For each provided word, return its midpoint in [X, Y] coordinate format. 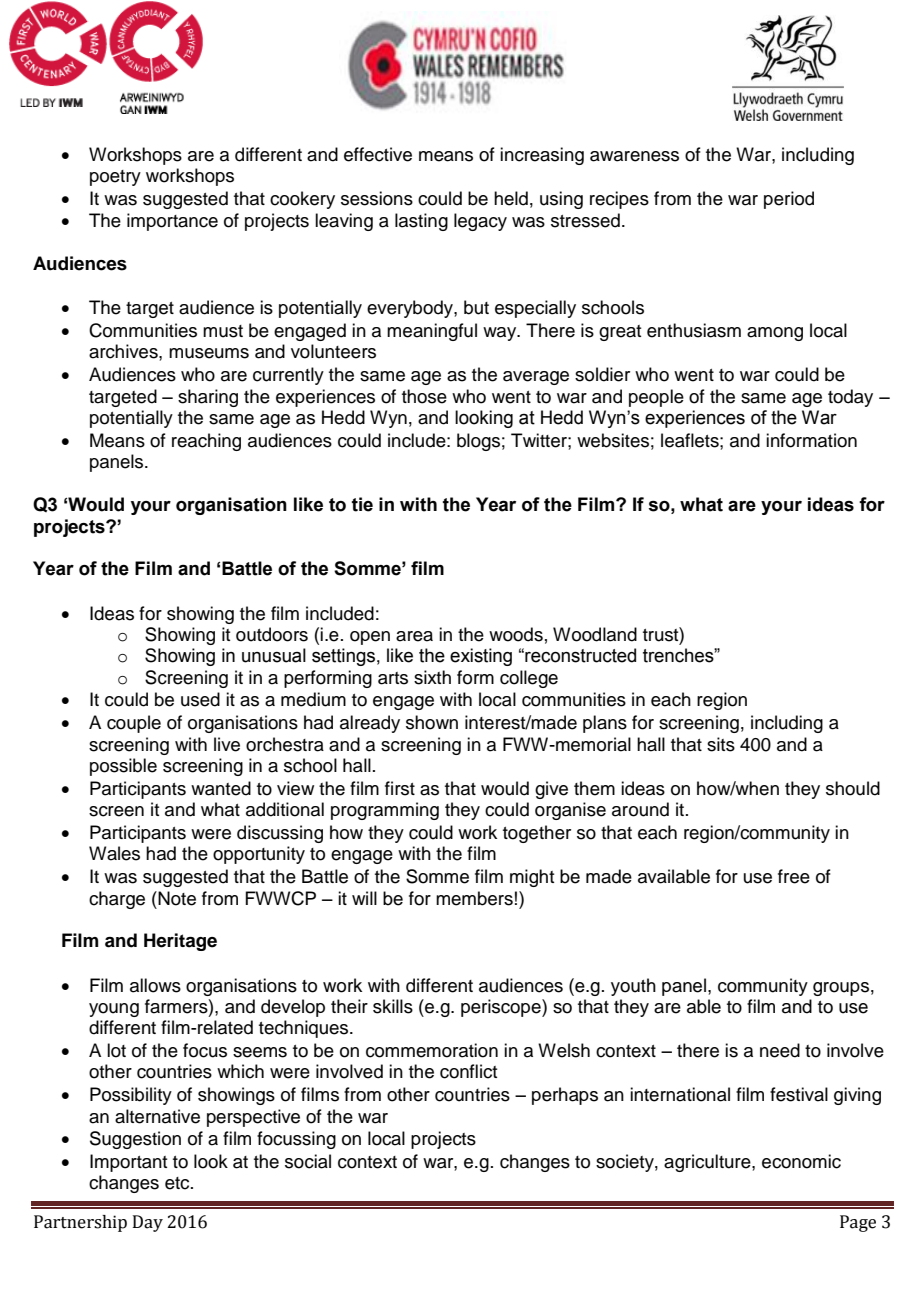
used [200, 699]
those [424, 396]
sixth [432, 677]
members [474, 898]
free [794, 876]
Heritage [180, 942]
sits [721, 744]
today [850, 398]
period [789, 200]
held [511, 198]
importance [172, 222]
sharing [208, 398]
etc [178, 1183]
